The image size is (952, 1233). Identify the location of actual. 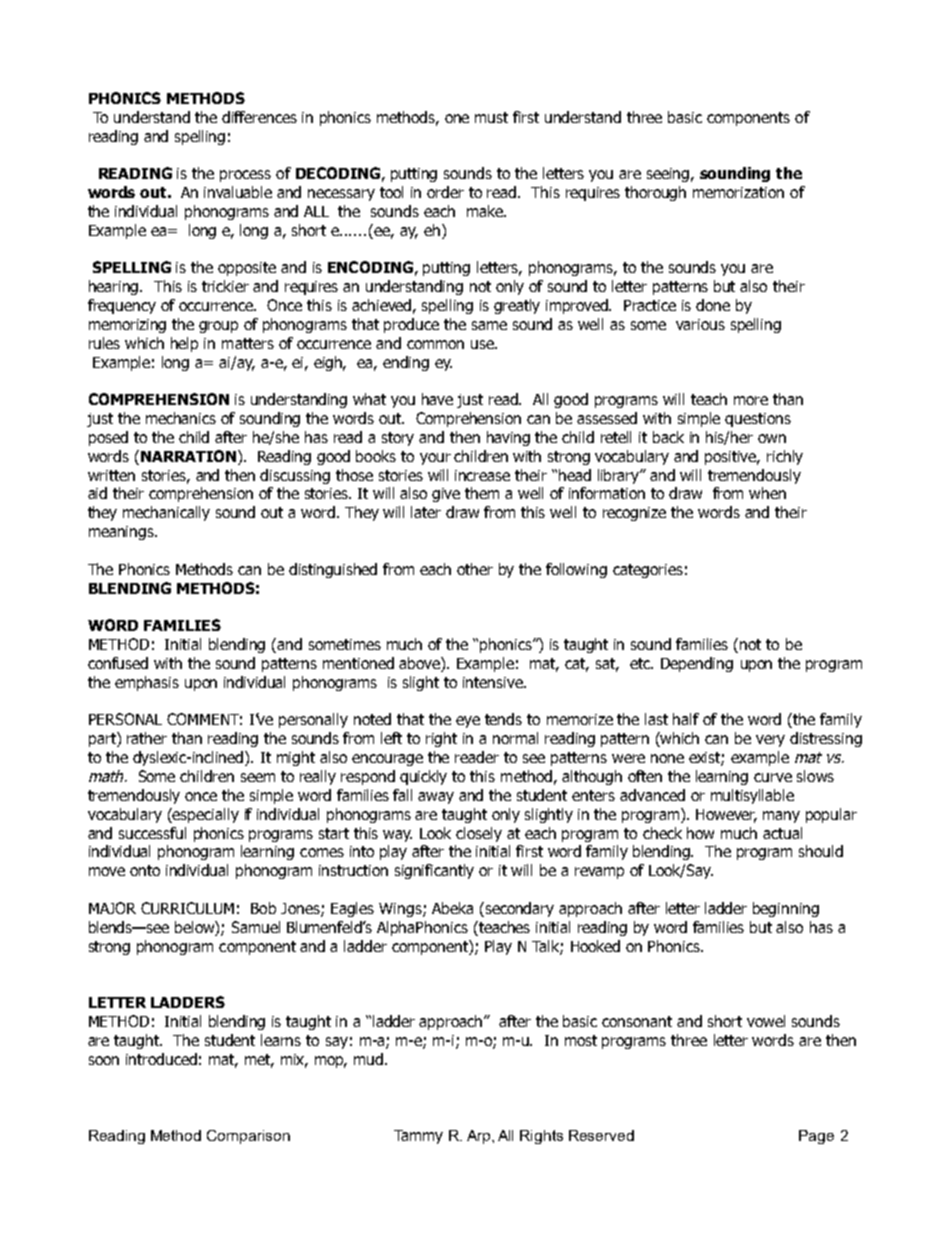
(782, 833).
